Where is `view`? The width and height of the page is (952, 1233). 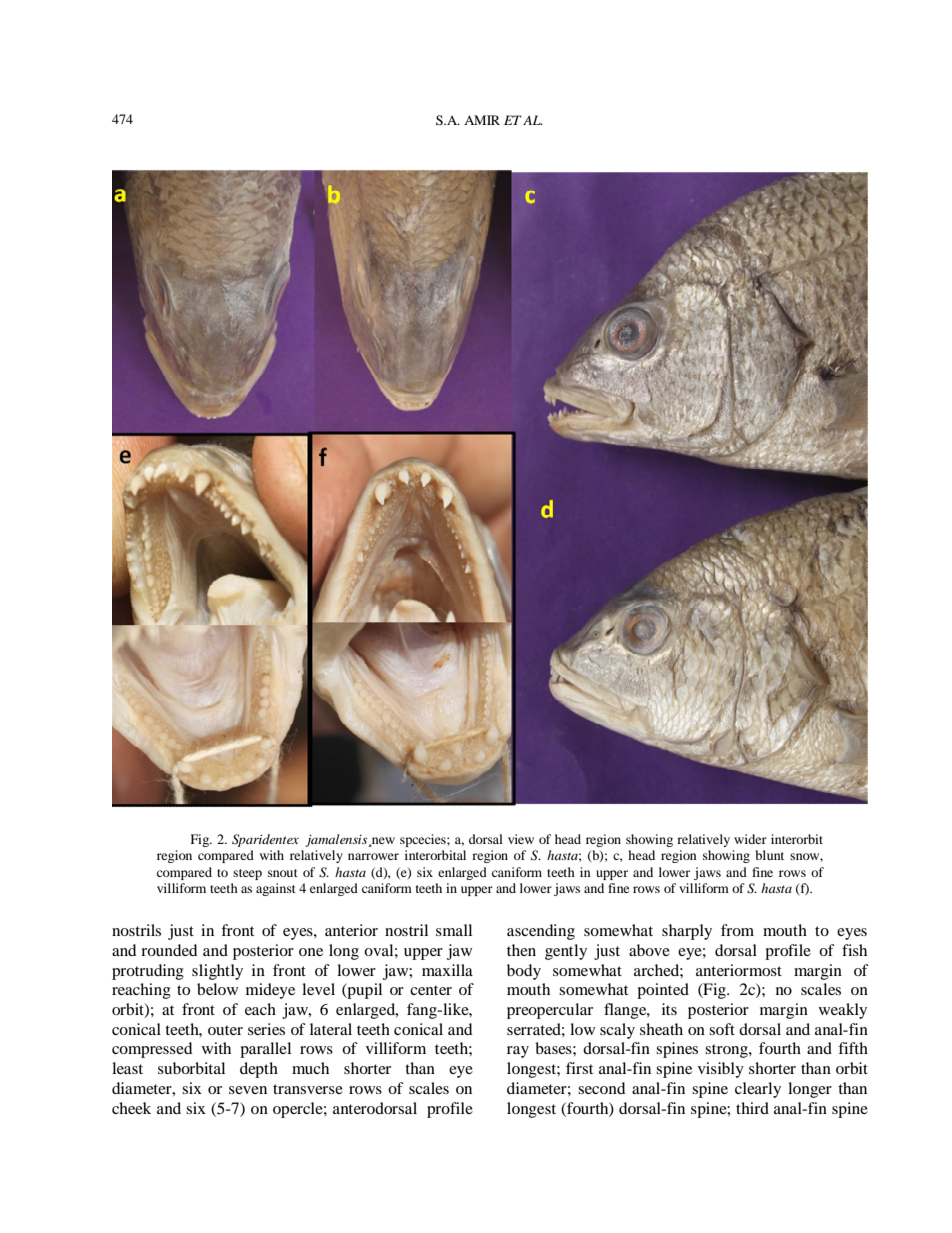
view is located at coordinates (521, 839).
